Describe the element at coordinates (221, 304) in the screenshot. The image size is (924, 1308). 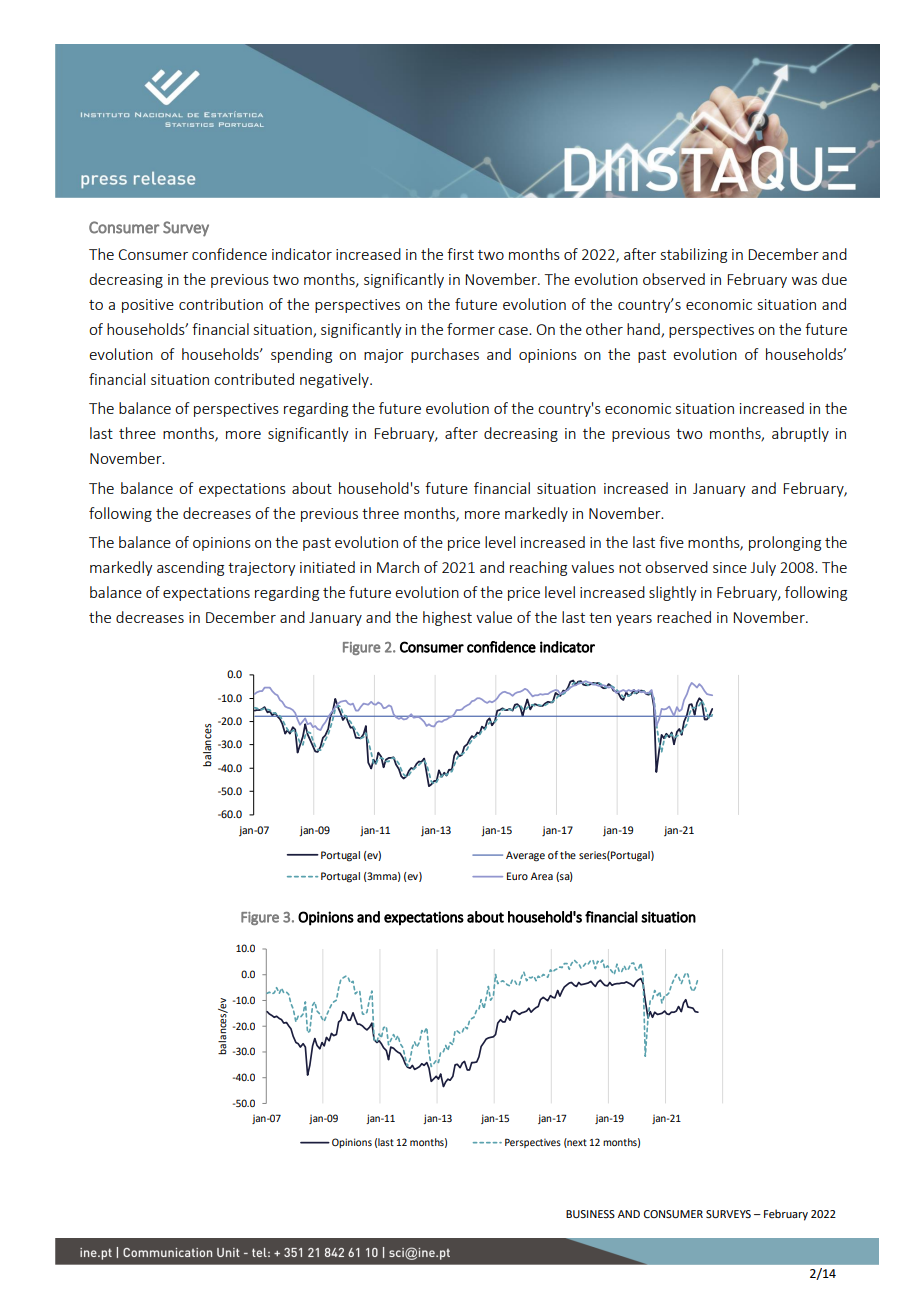
I see `contribution` at that location.
